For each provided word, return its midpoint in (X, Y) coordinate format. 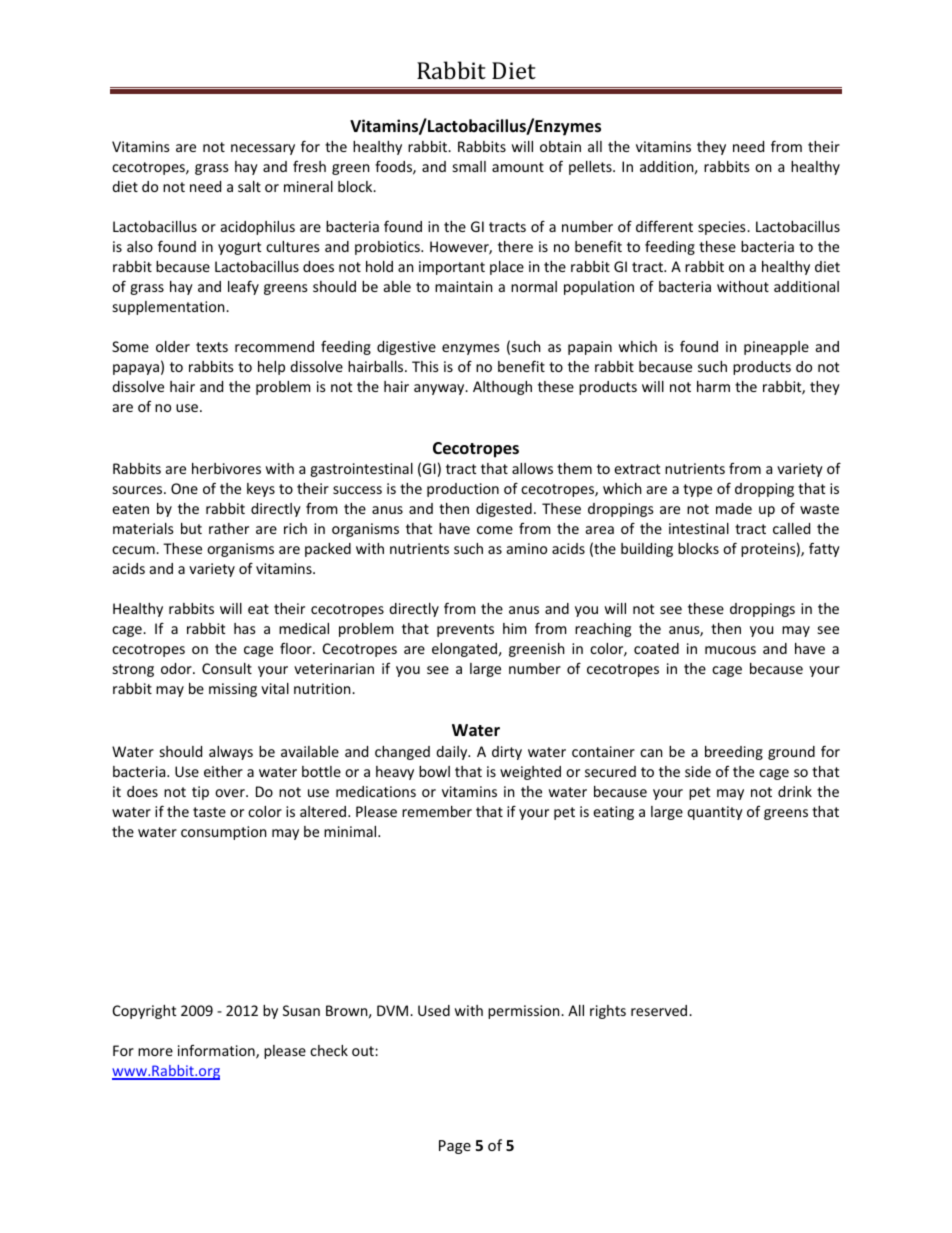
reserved (660, 1010)
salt (249, 186)
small (469, 166)
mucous (730, 650)
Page (455, 1147)
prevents (465, 630)
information (217, 1052)
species (723, 228)
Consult (227, 668)
